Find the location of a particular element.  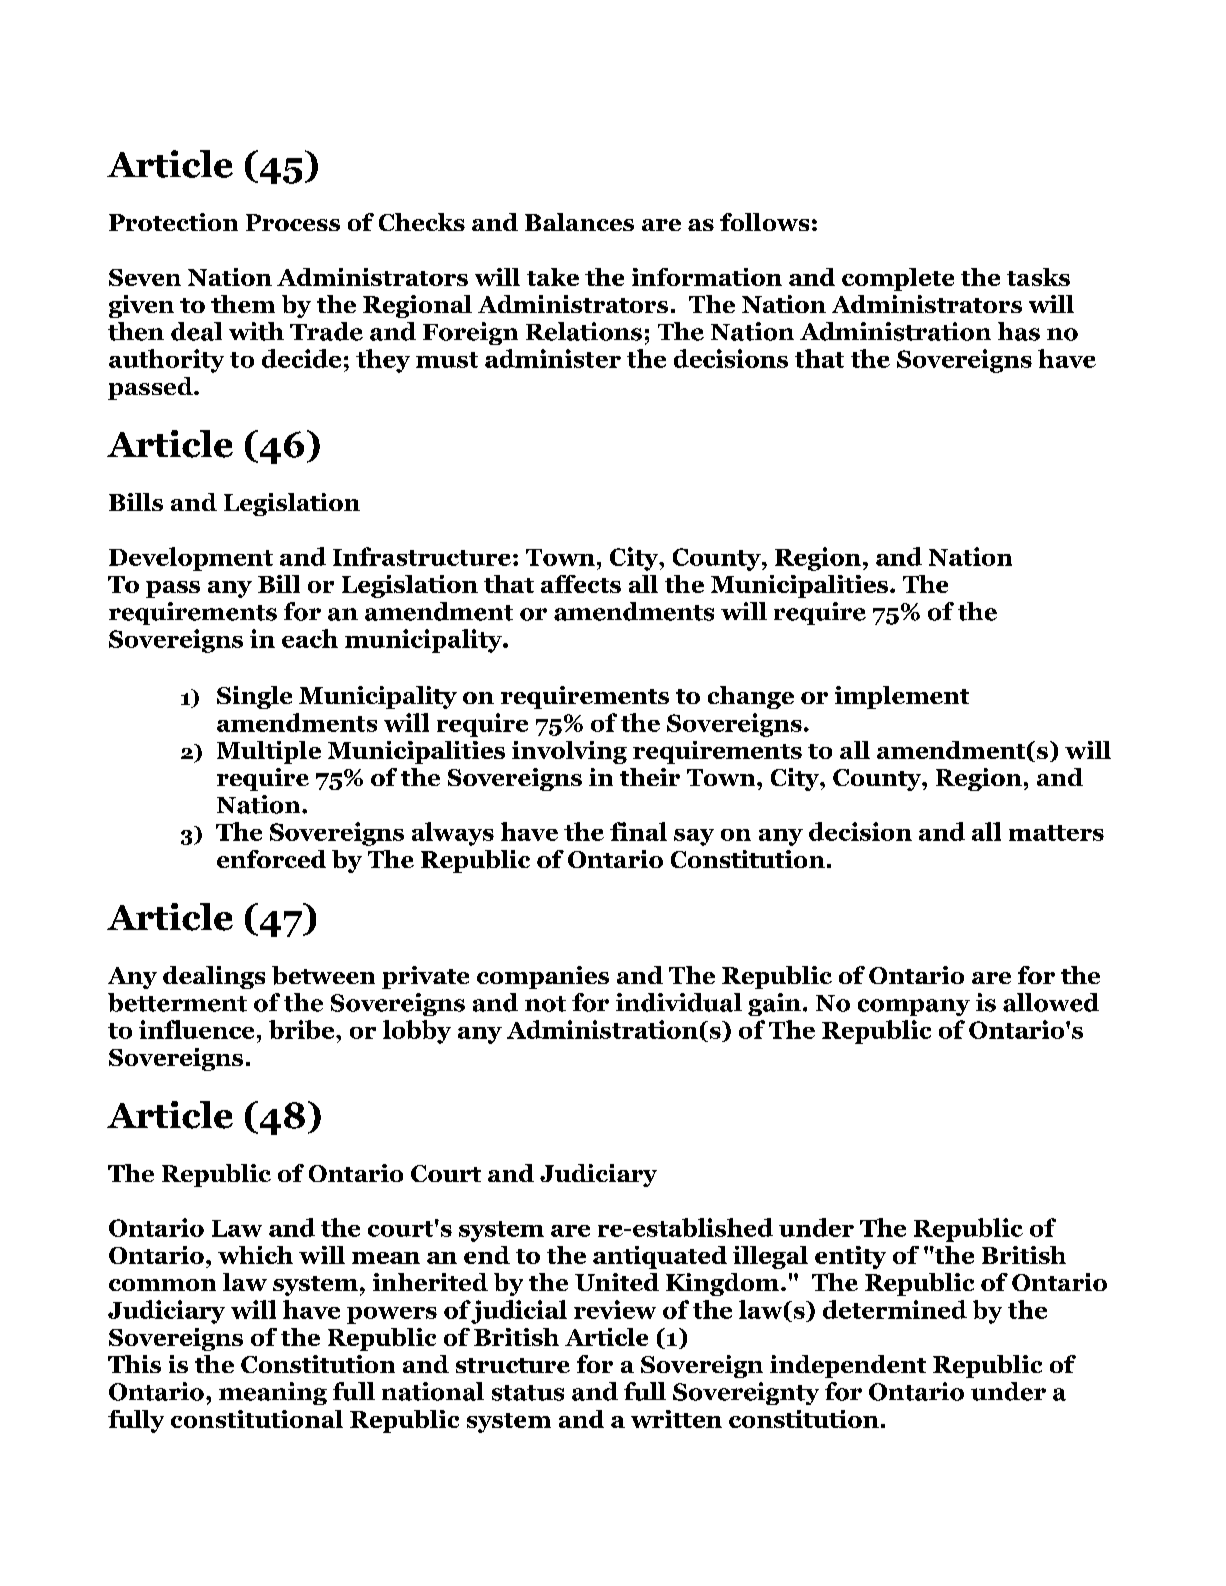

enforced is located at coordinates (271, 859).
